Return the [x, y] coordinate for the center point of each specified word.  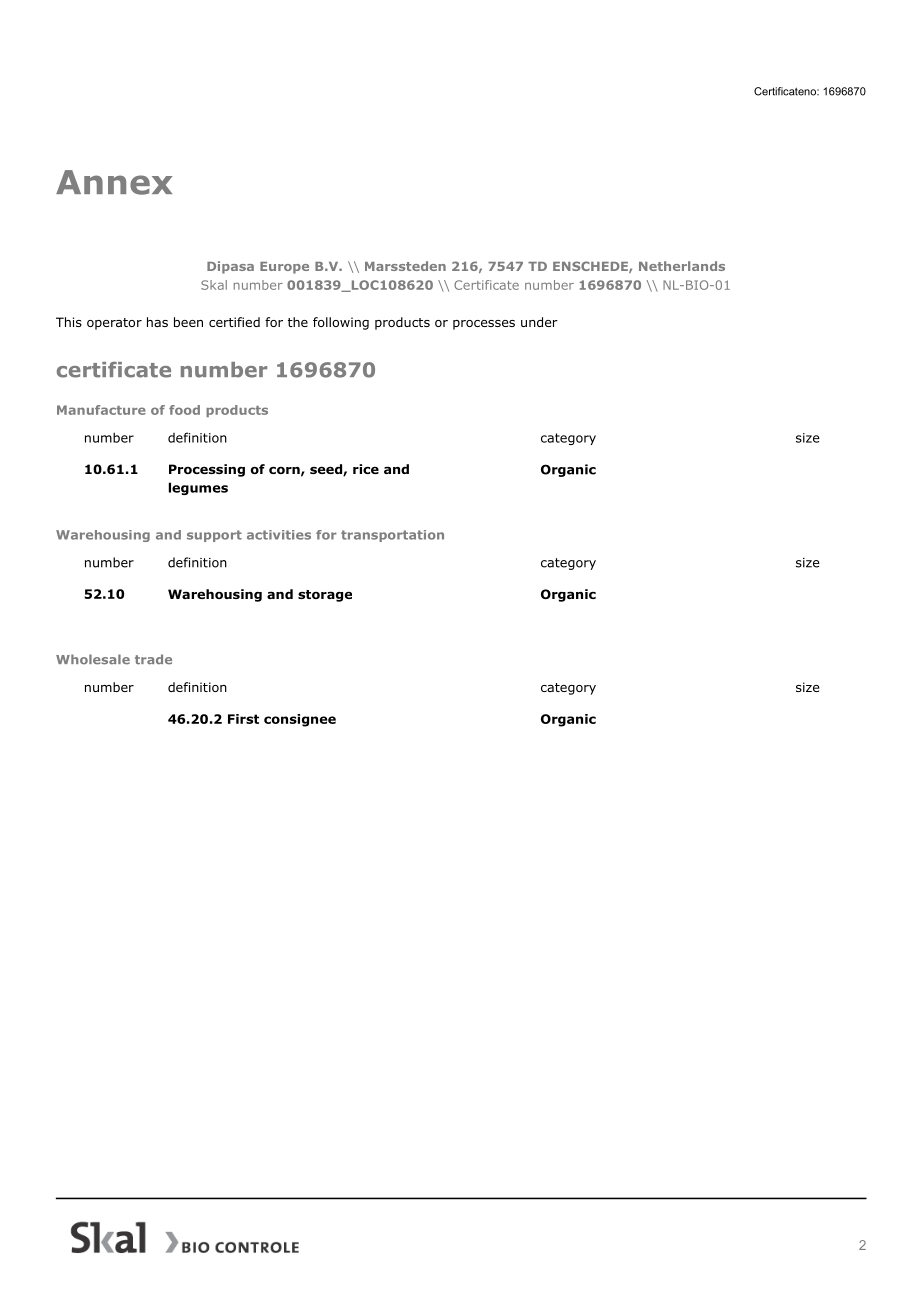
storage [325, 596]
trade [153, 659]
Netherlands [682, 266]
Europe [284, 268]
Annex [114, 182]
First [243, 719]
